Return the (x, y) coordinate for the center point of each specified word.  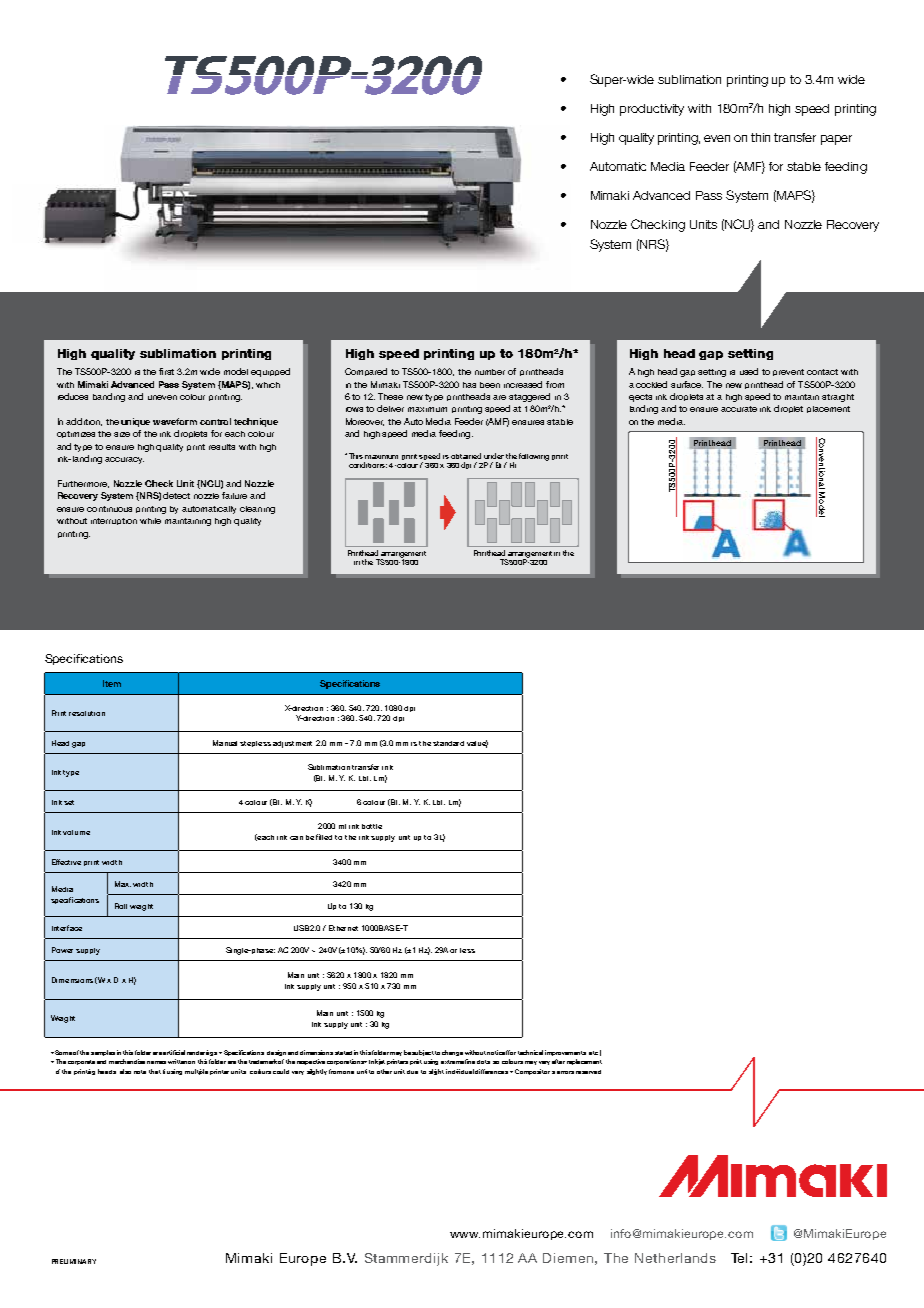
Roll (121, 906)
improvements (565, 1053)
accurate (739, 409)
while (150, 521)
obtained (466, 456)
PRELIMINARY (74, 1261)
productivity (652, 110)
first (166, 371)
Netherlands (675, 1258)
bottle (372, 826)
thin (760, 137)
